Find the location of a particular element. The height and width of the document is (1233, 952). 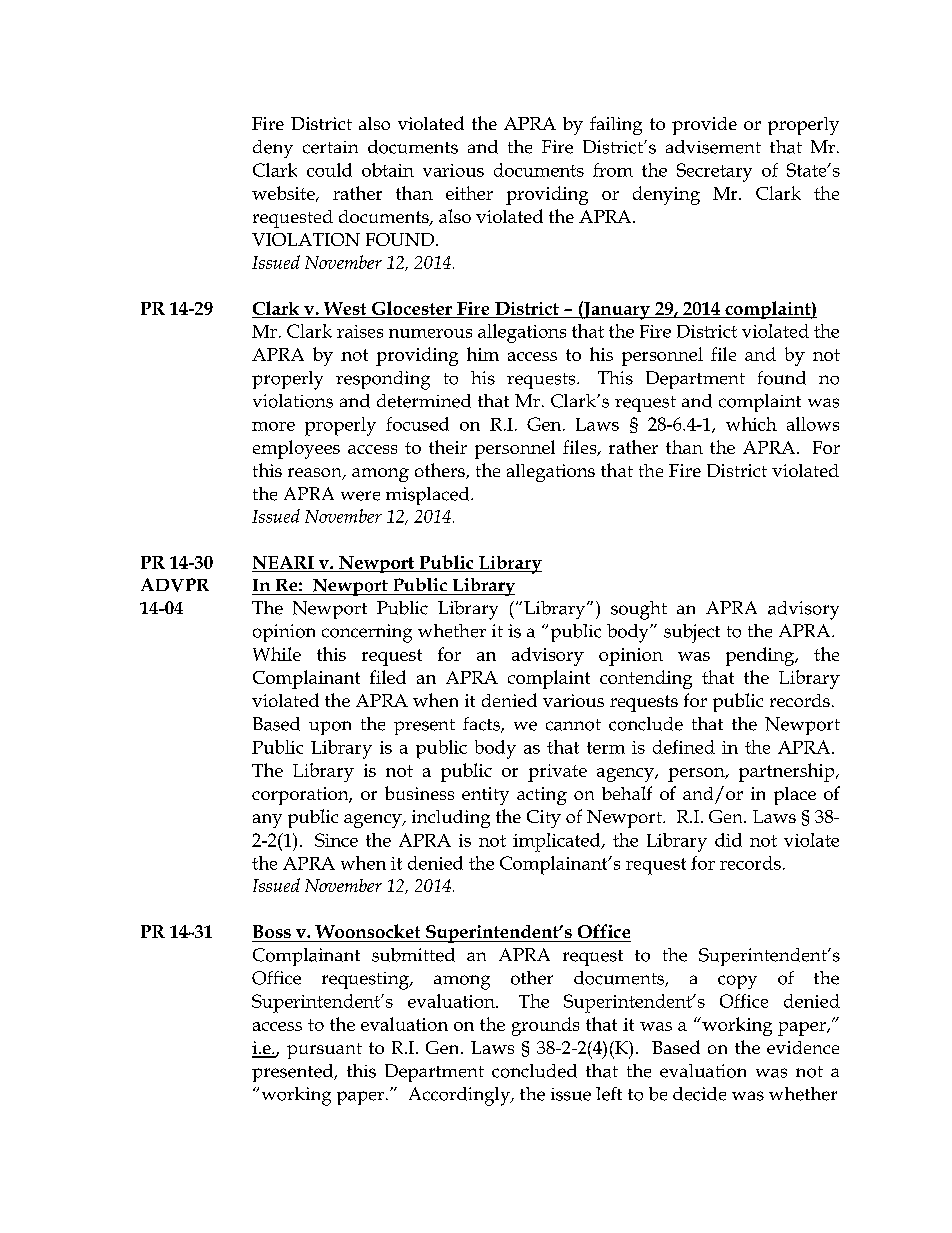

decide is located at coordinates (699, 1094).
